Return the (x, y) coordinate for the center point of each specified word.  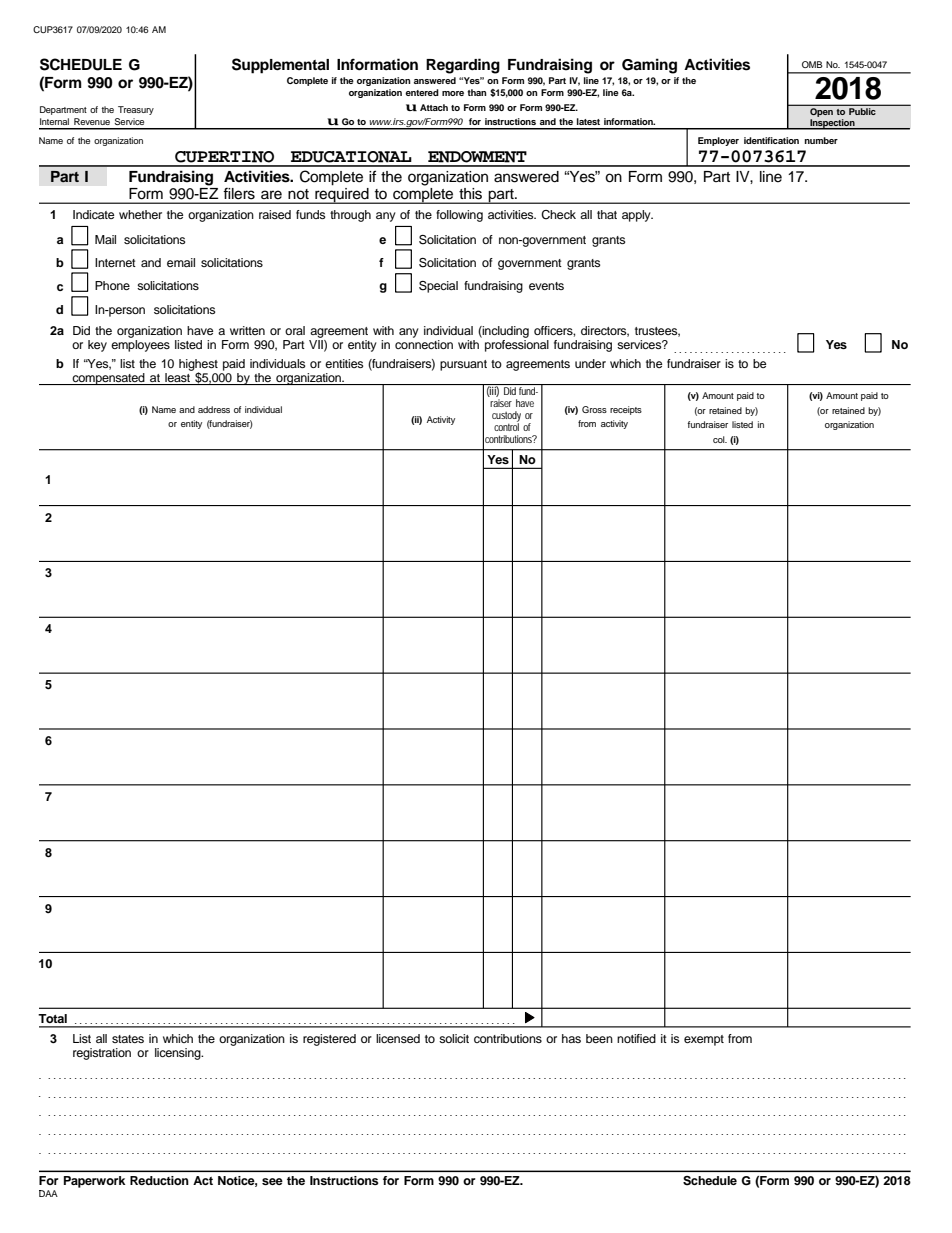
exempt (704, 1040)
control (506, 425)
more (453, 93)
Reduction (159, 1180)
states (128, 1039)
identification (771, 140)
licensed (398, 1038)
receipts (626, 410)
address (214, 409)
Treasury (136, 110)
